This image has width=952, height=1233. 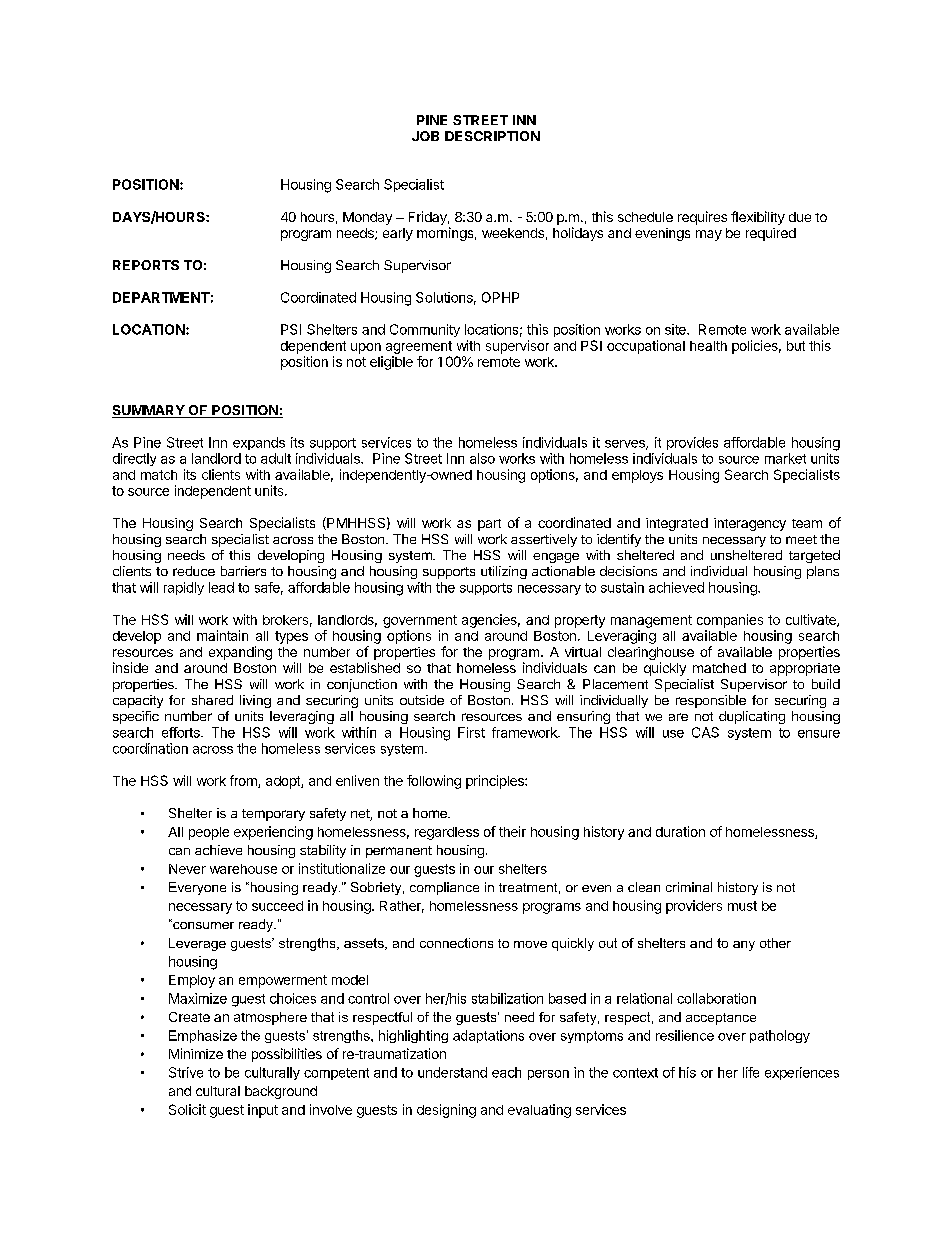 What do you see at coordinates (758, 218) in the image?
I see `flexibility` at bounding box center [758, 218].
